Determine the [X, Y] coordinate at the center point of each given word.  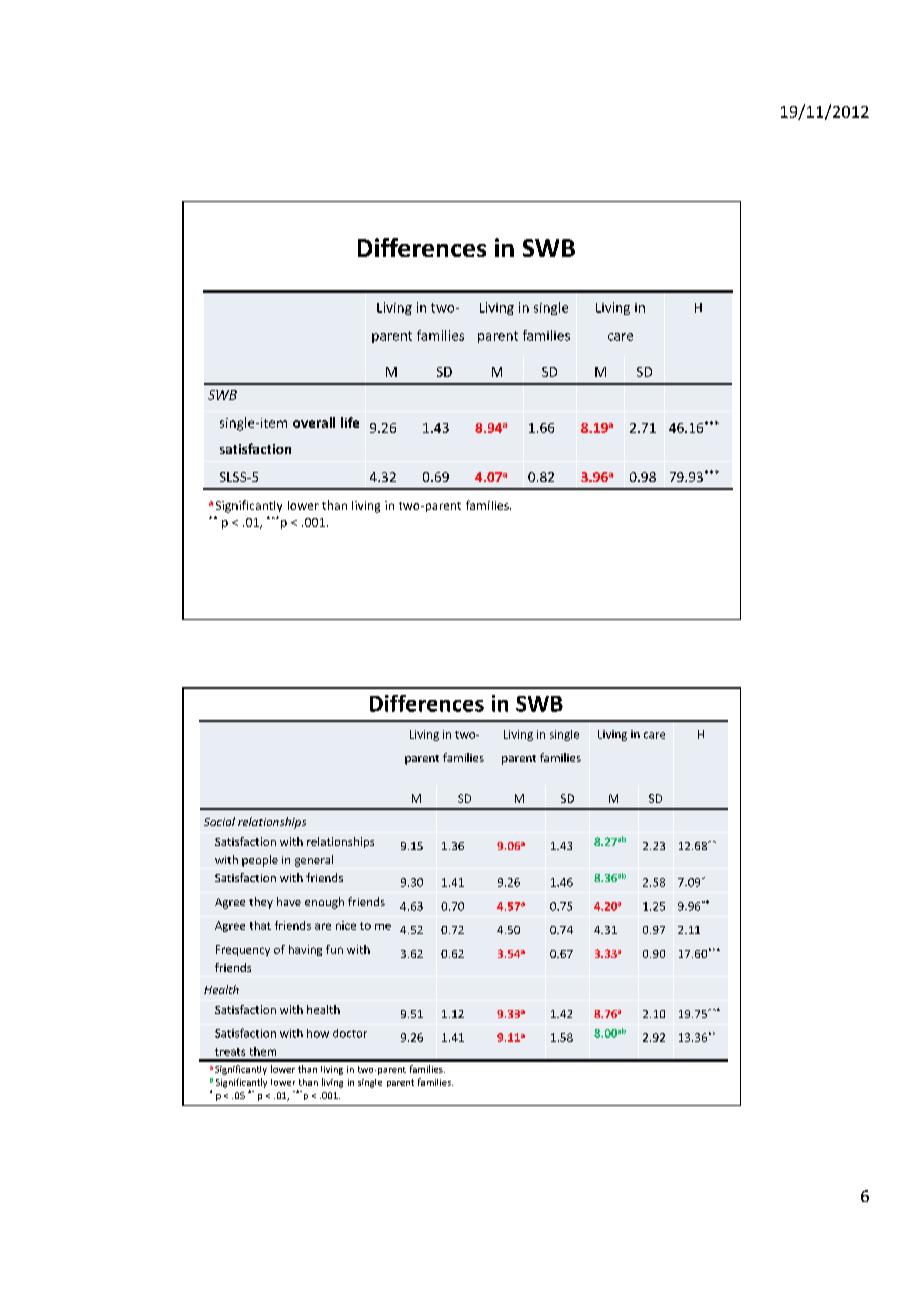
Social [219, 821]
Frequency [243, 950]
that [260, 925]
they [261, 903]
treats [230, 1052]
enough [324, 903]
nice [346, 925]
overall [314, 422]
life [350, 422]
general [314, 861]
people [260, 861]
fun [334, 949]
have [289, 901]
